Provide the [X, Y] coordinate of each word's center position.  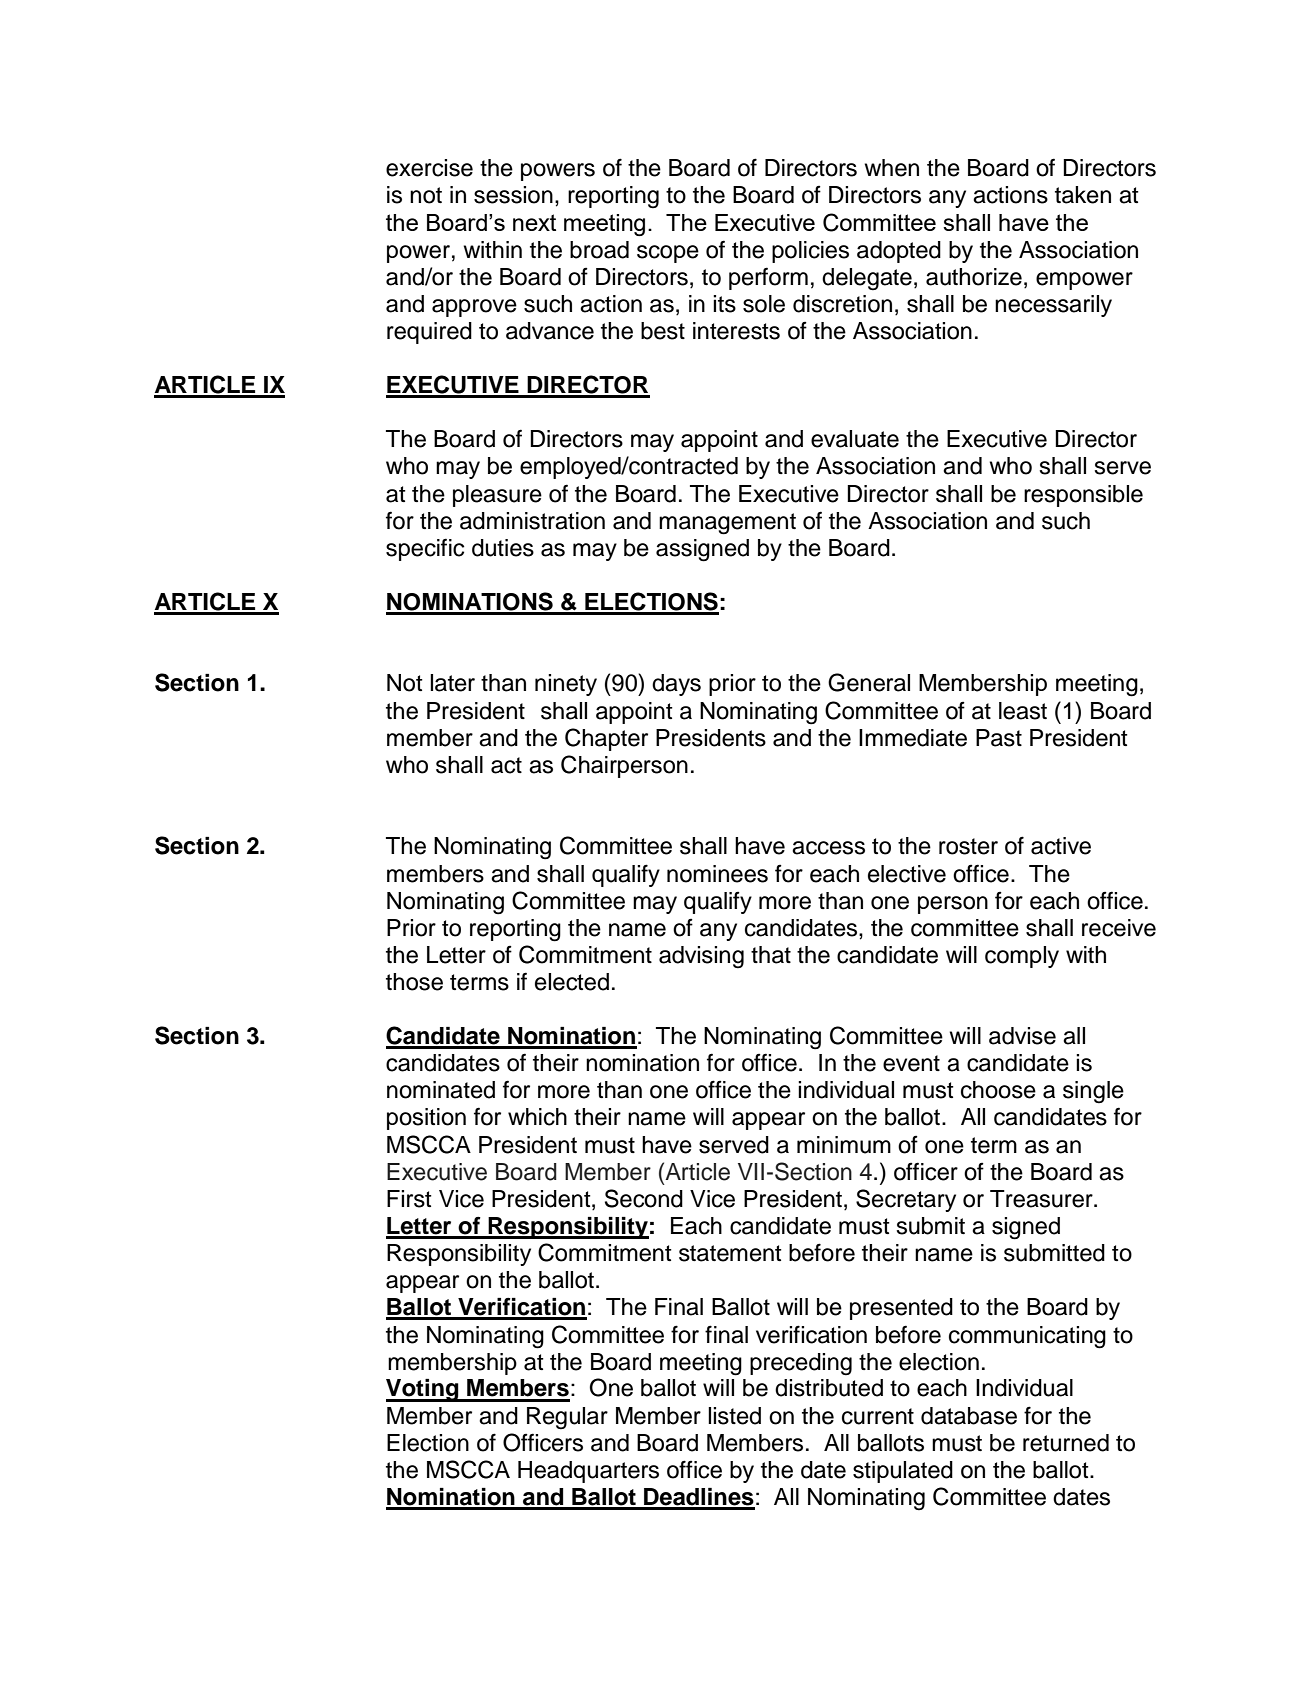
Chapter [606, 739]
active [1061, 846]
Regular [567, 1418]
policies [810, 252]
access [828, 848]
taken [1083, 195]
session [513, 195]
